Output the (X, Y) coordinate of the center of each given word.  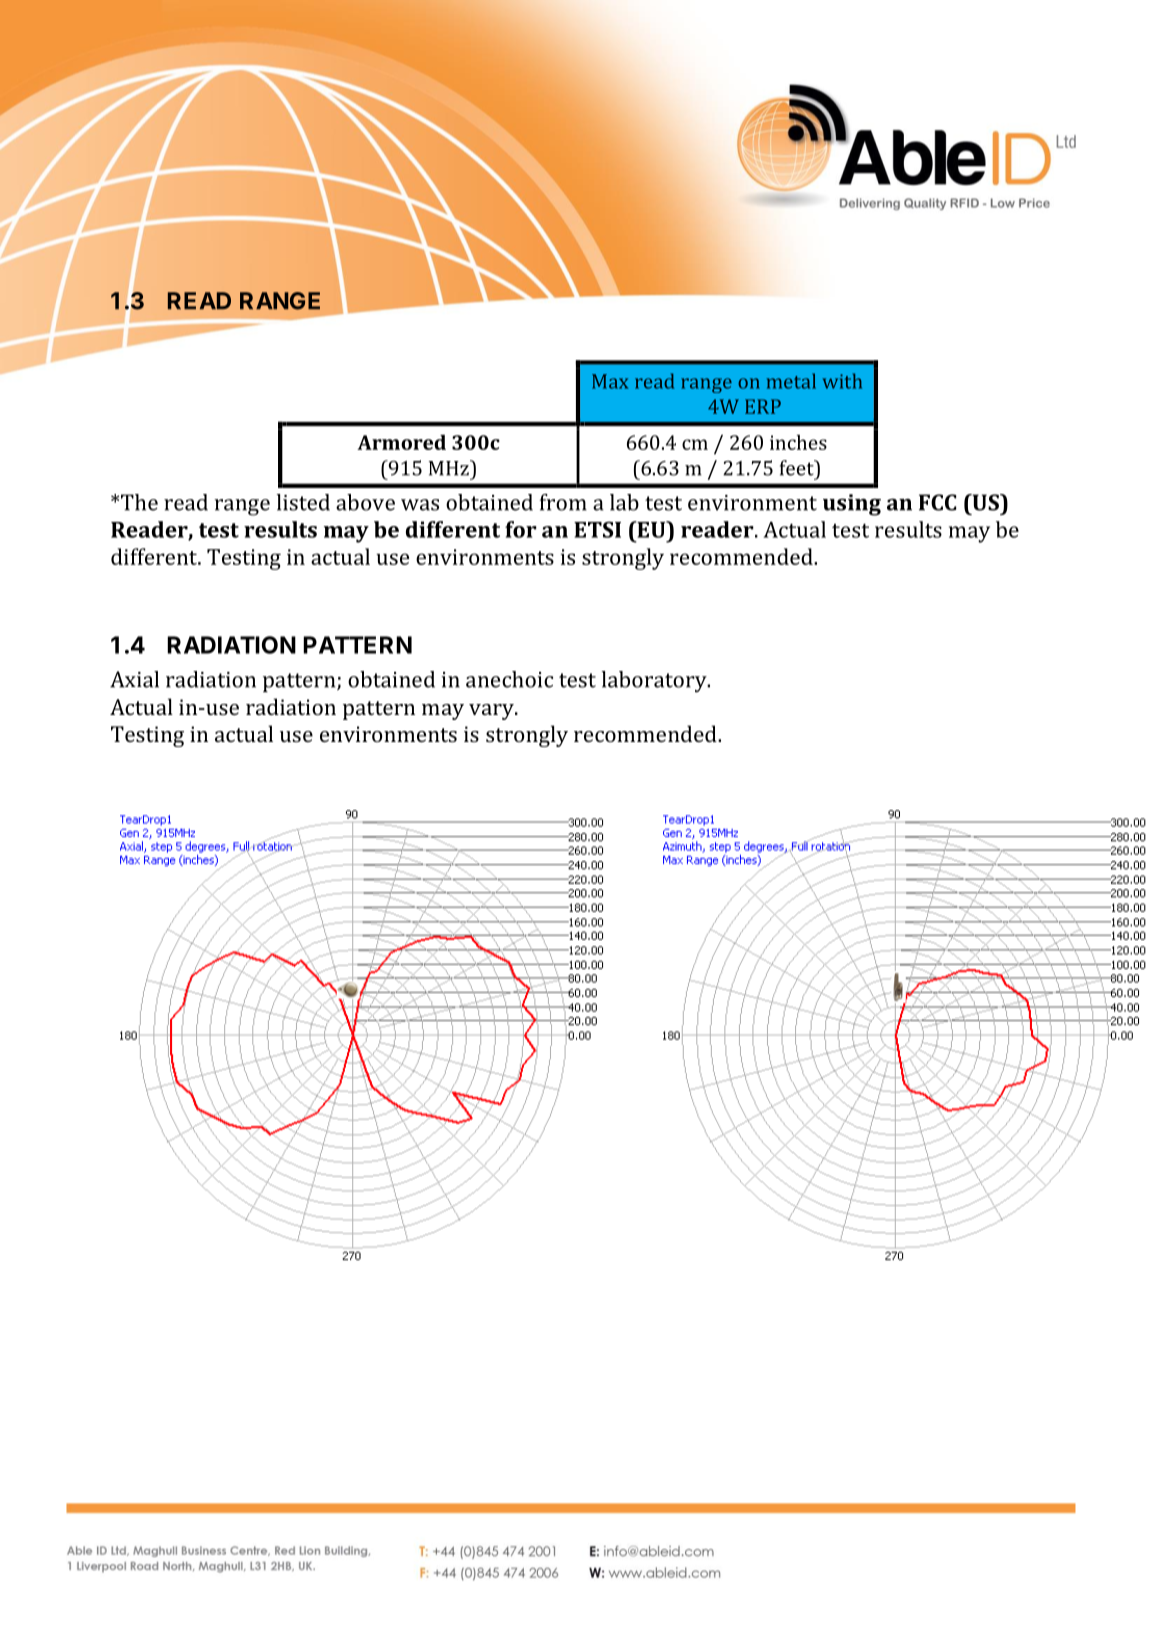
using (852, 505)
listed (303, 502)
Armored (401, 442)
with (842, 381)
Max (610, 381)
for (521, 529)
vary (492, 712)
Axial (134, 679)
